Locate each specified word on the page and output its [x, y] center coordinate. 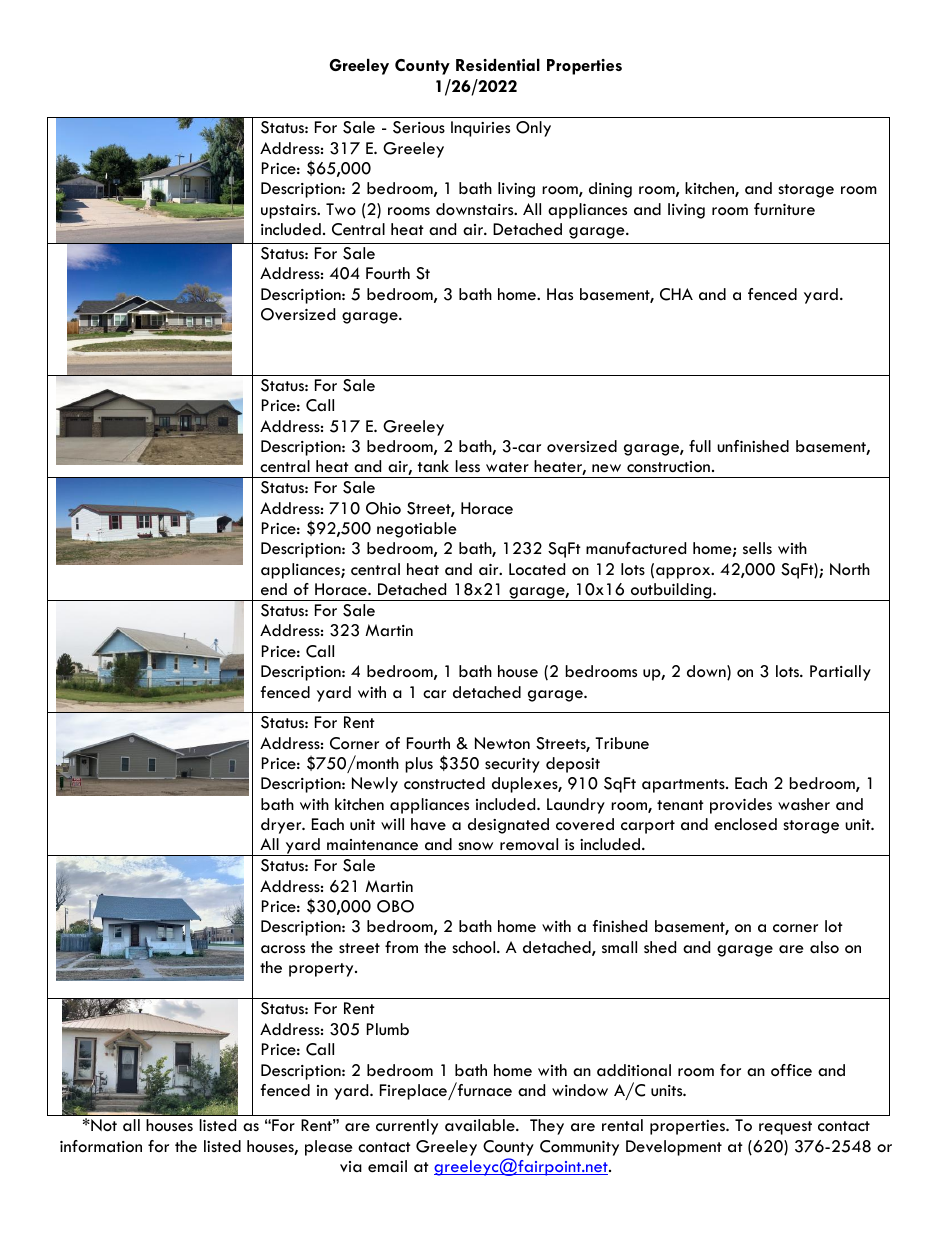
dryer [282, 826]
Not [103, 1125]
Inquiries [480, 129]
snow [475, 846]
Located [537, 569]
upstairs [290, 211]
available [481, 1125]
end [274, 589]
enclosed [745, 824]
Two [341, 209]
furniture [784, 209]
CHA [676, 294]
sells [757, 548]
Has [560, 294]
